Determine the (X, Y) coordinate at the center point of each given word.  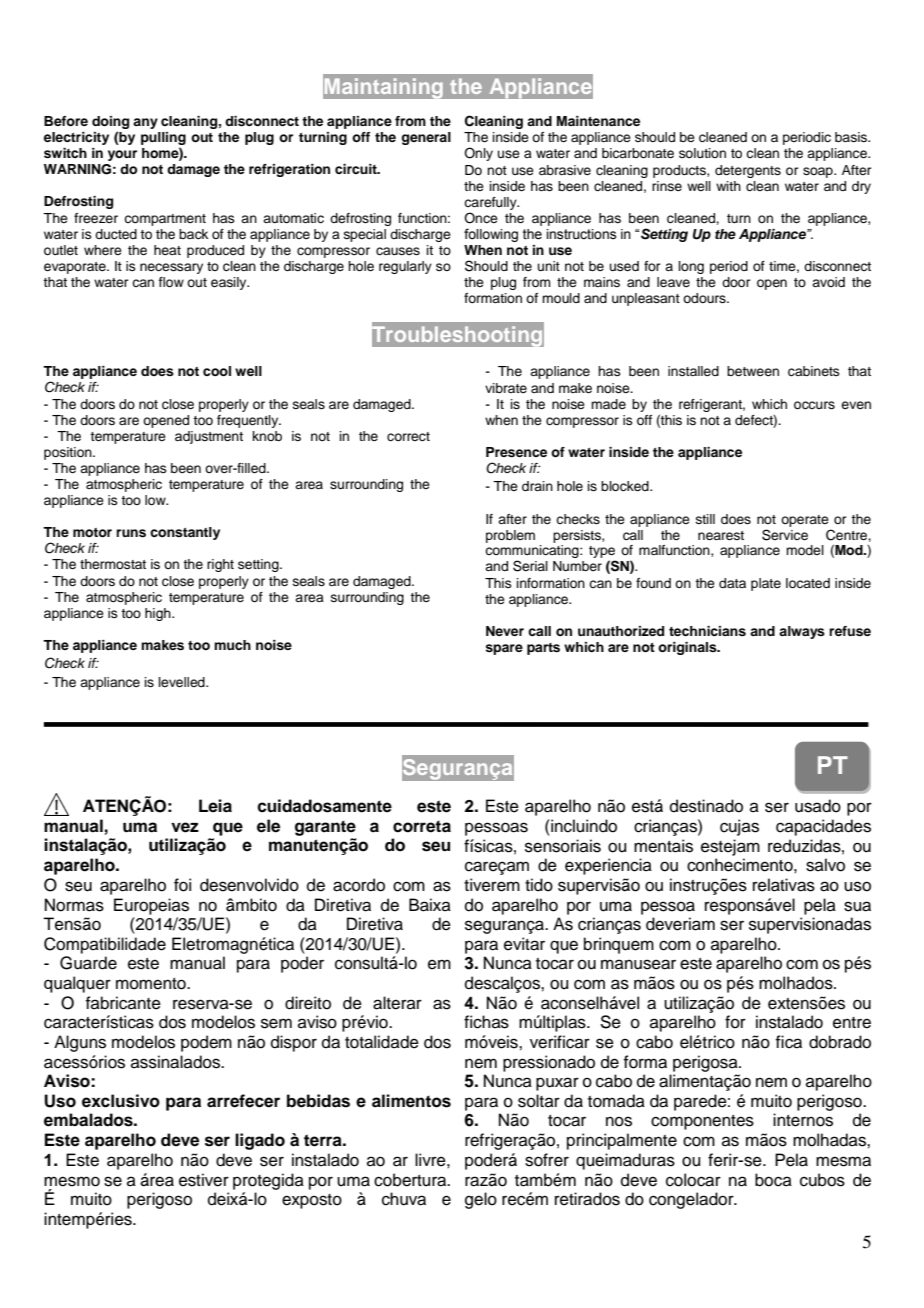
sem (276, 1023)
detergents (748, 171)
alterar (397, 1003)
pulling (163, 140)
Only (478, 154)
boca (773, 1180)
